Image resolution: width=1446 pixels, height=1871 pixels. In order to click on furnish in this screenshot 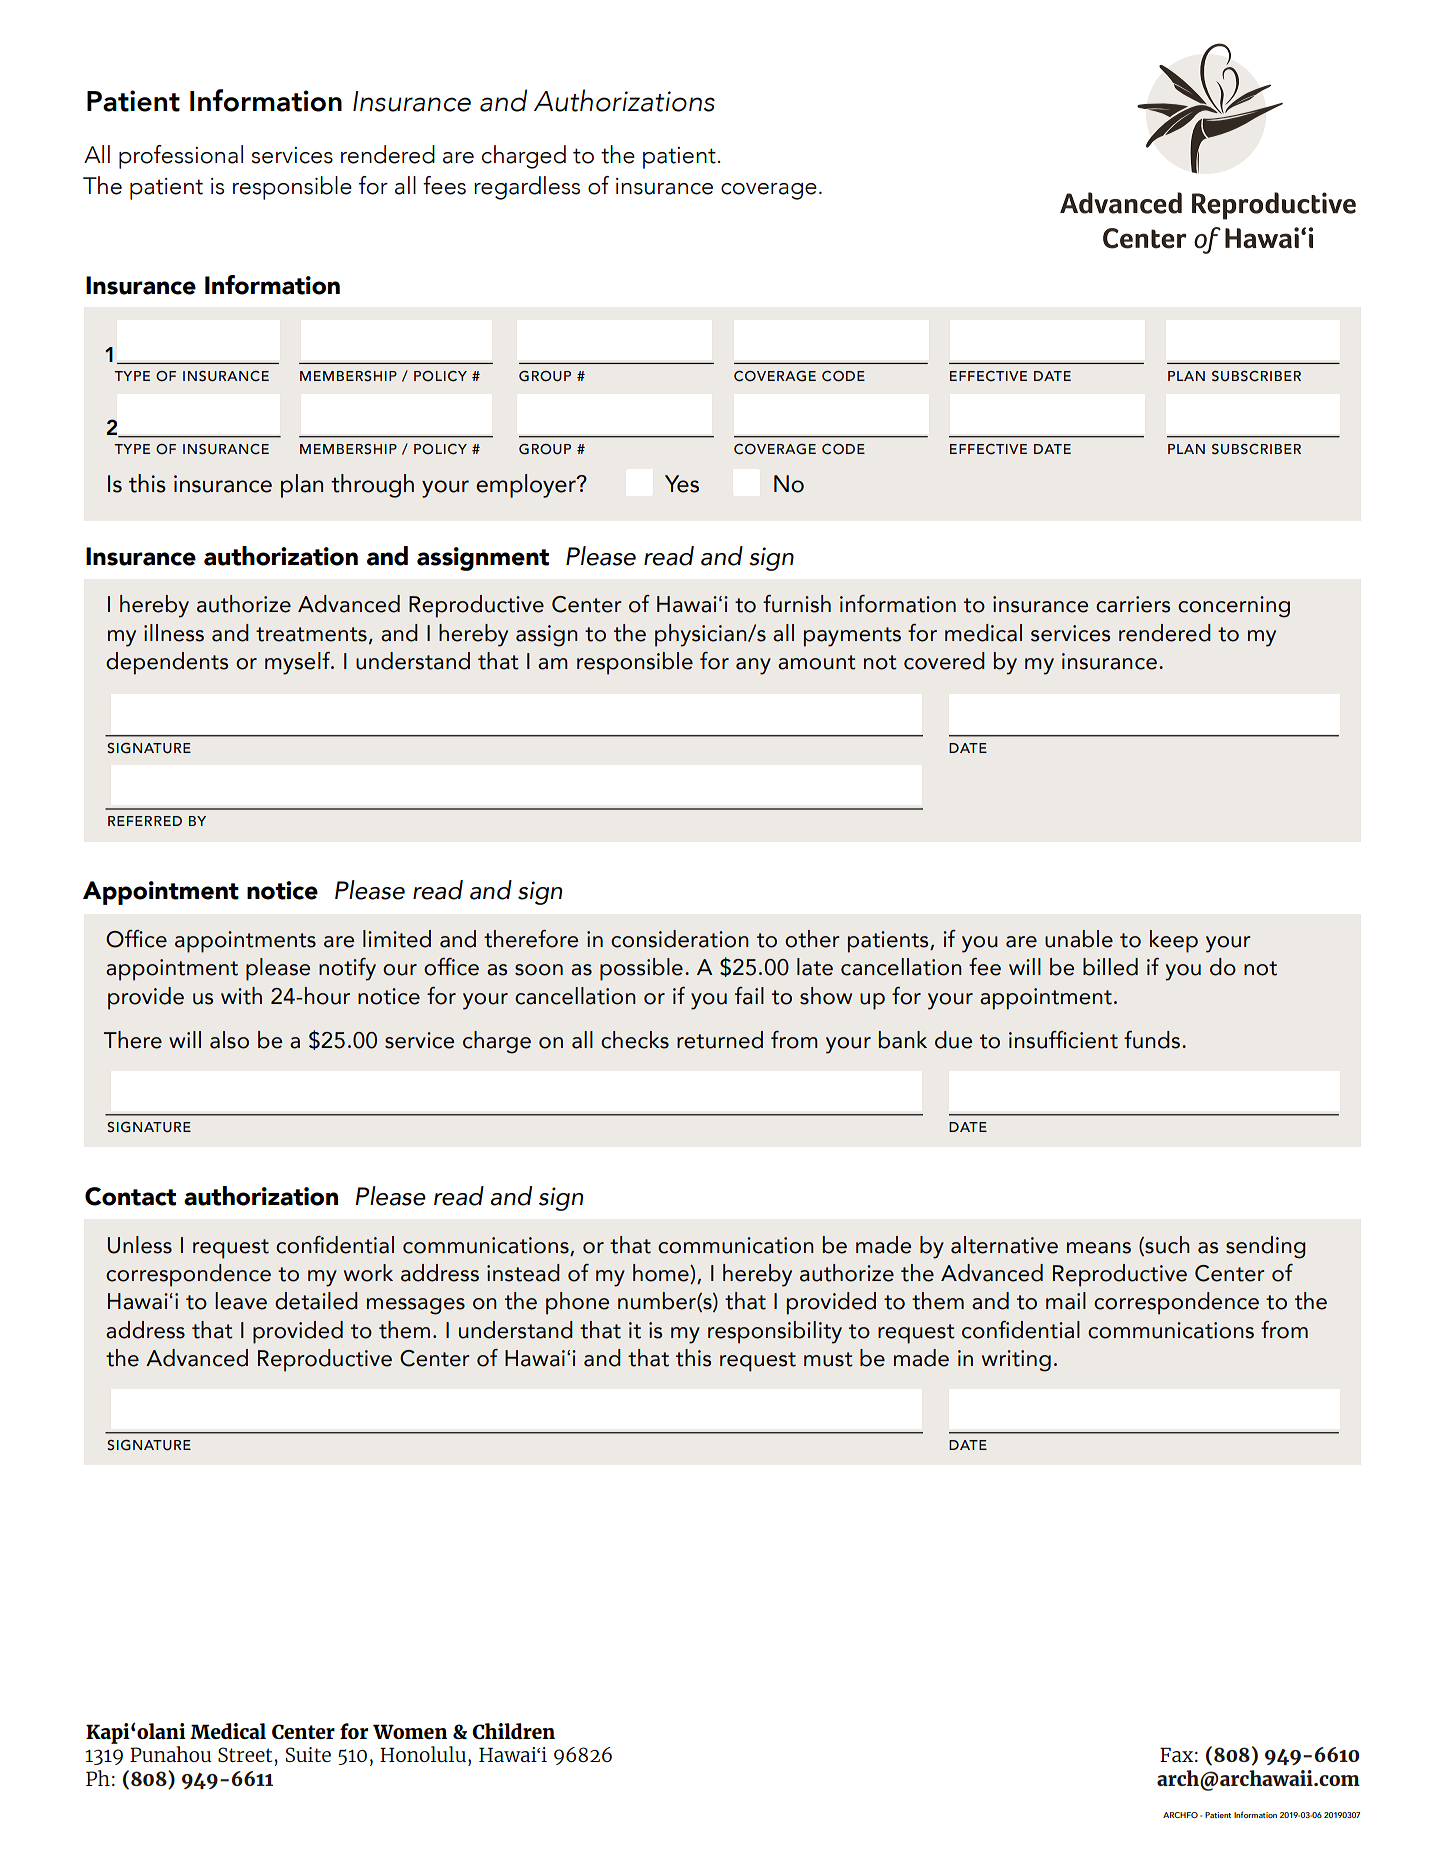, I will do `click(797, 604)`.
